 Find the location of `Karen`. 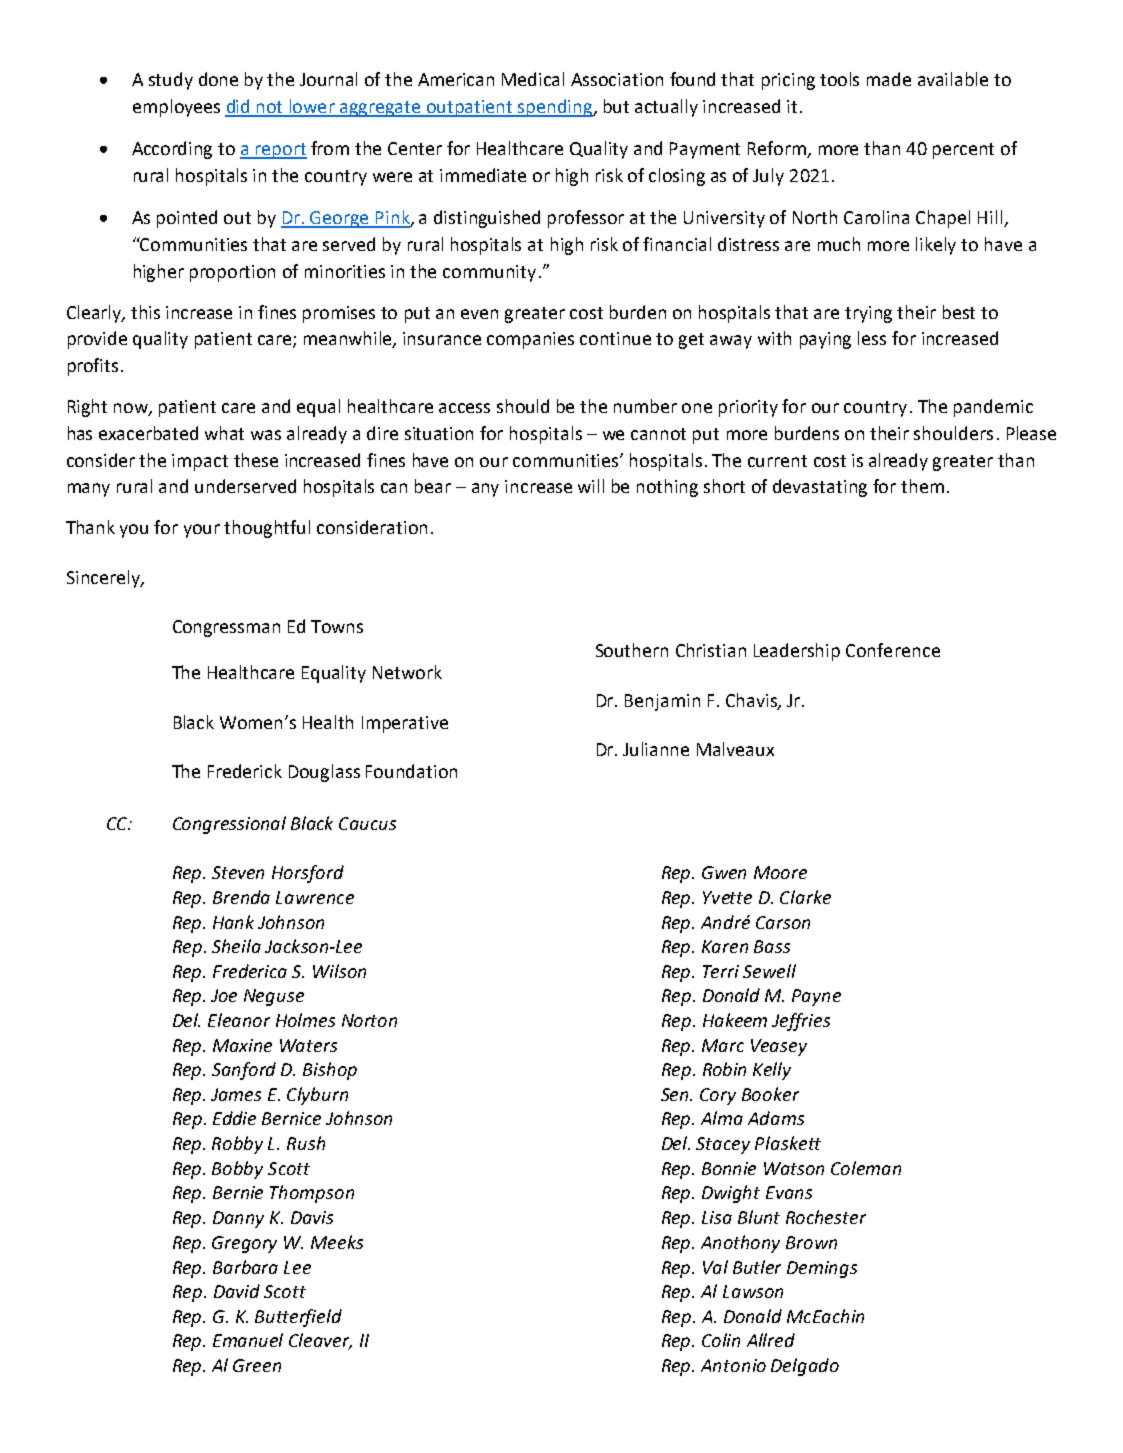

Karen is located at coordinates (725, 946).
